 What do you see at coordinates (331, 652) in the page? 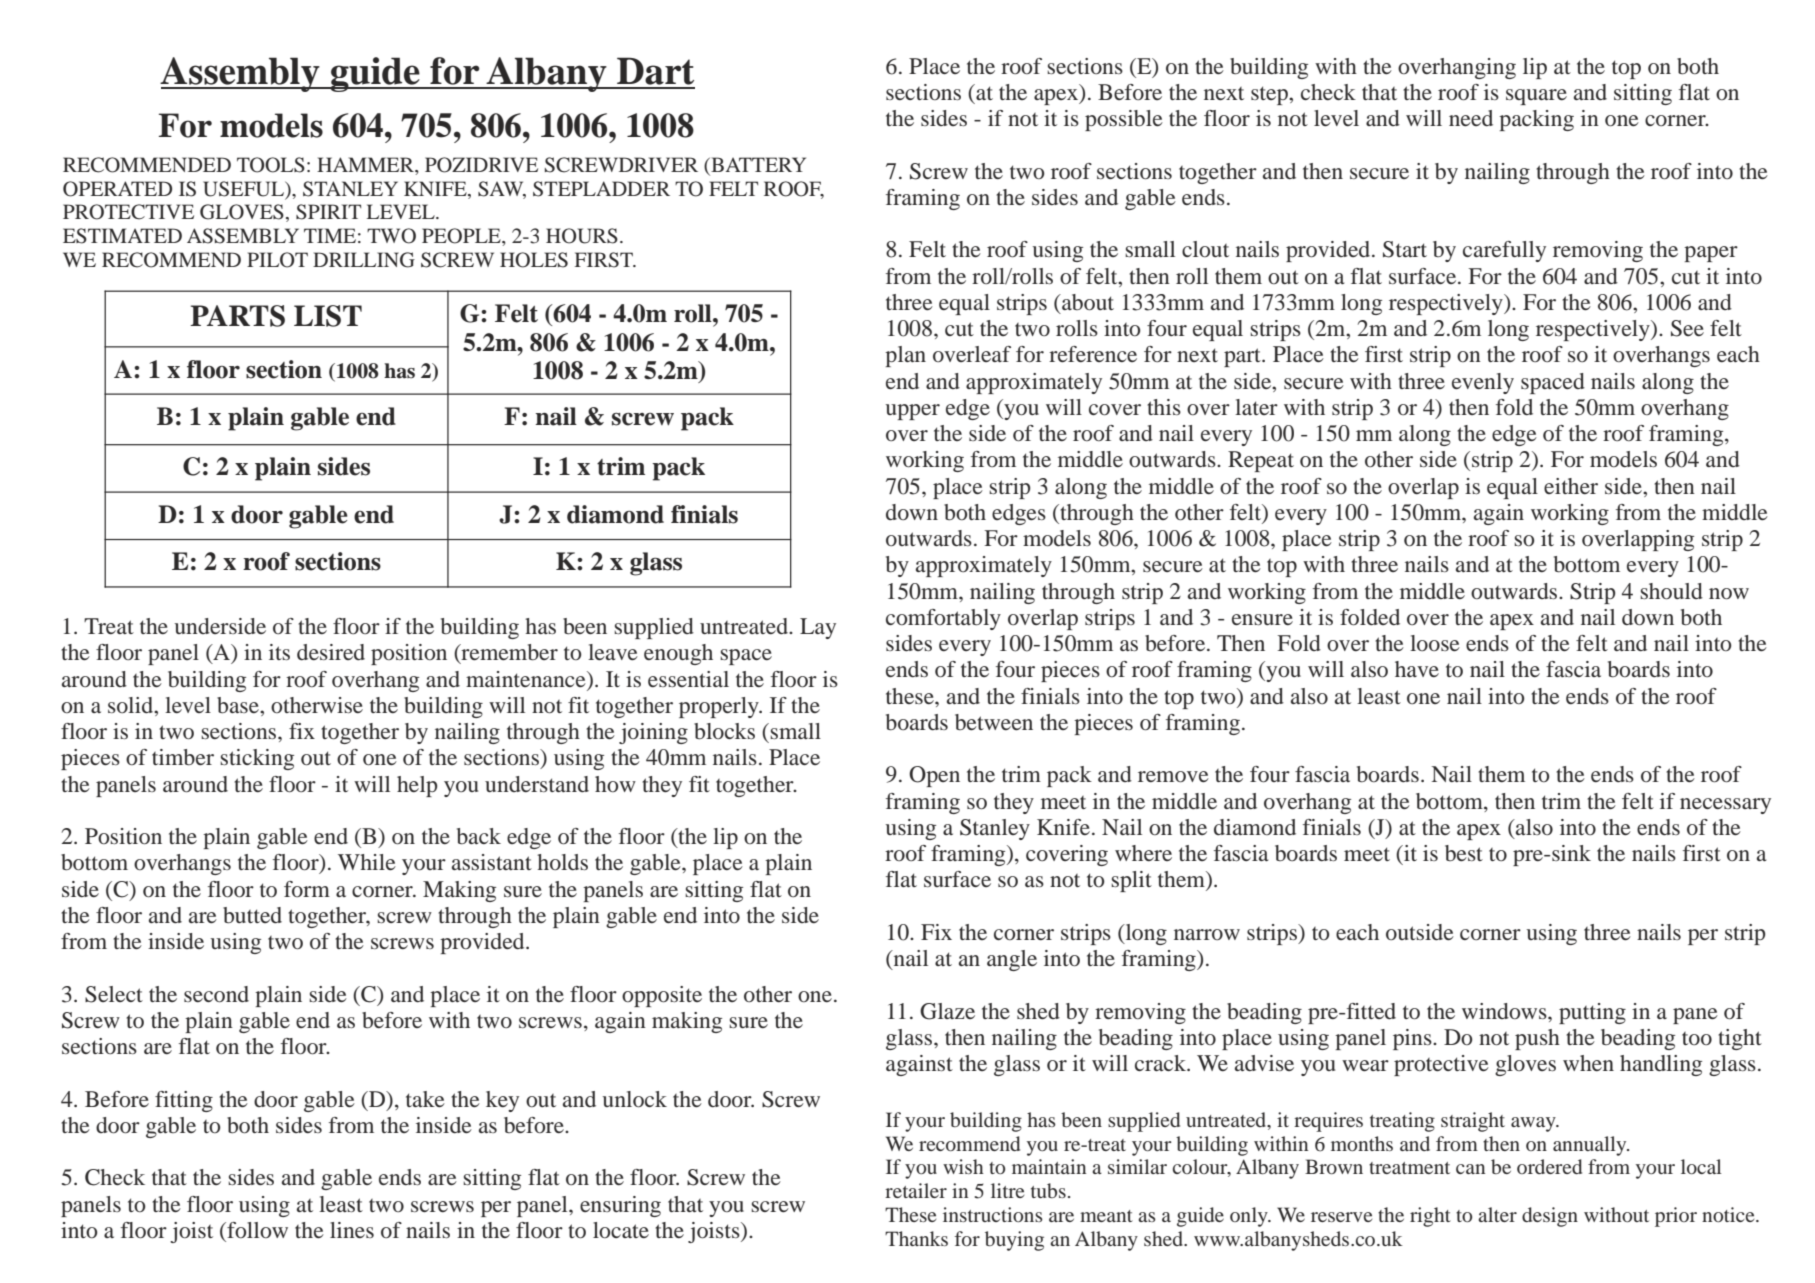
I see `desired` at bounding box center [331, 652].
